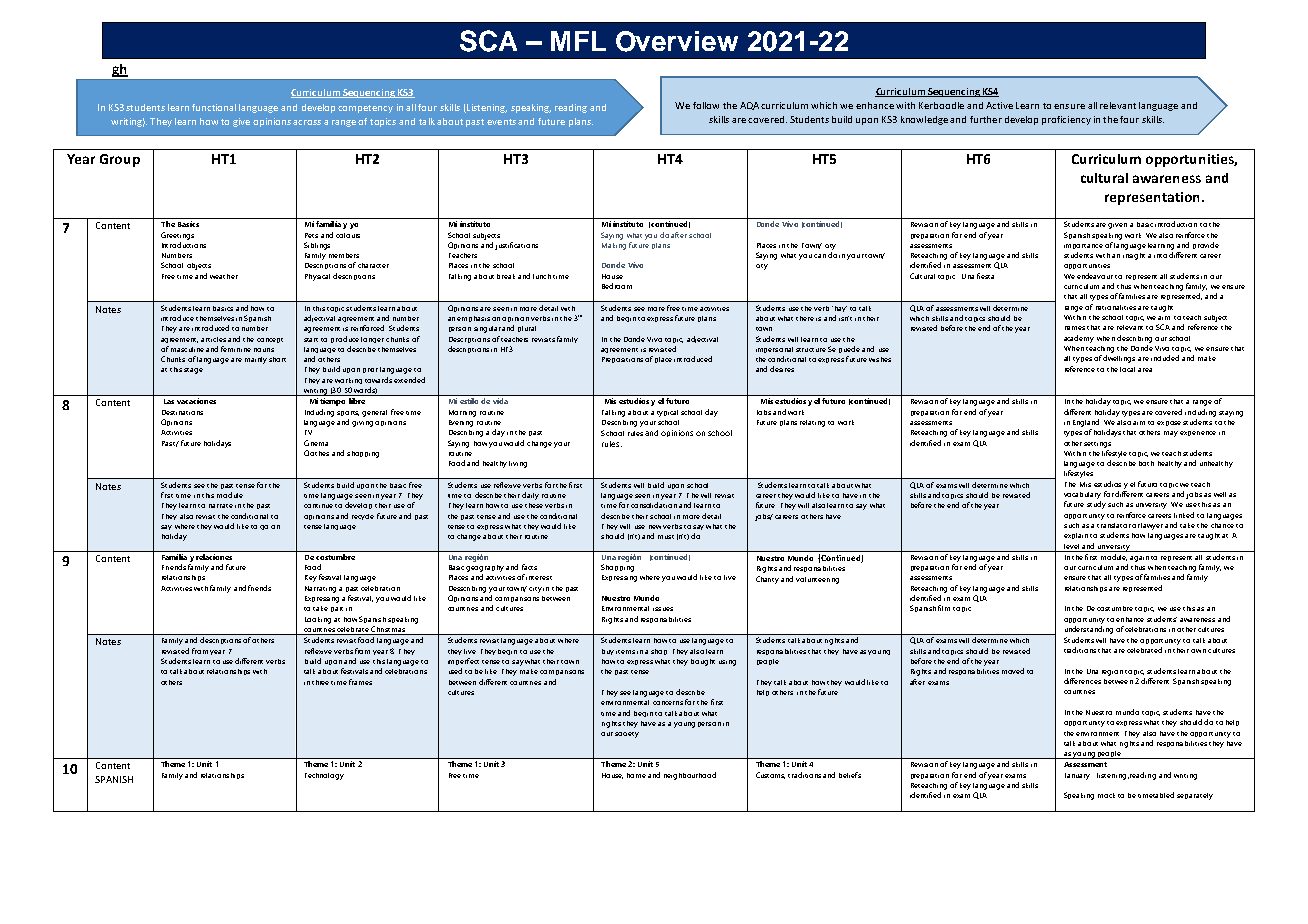 The height and width of the screenshot is (924, 1308). I want to click on Overview, so click(677, 41).
